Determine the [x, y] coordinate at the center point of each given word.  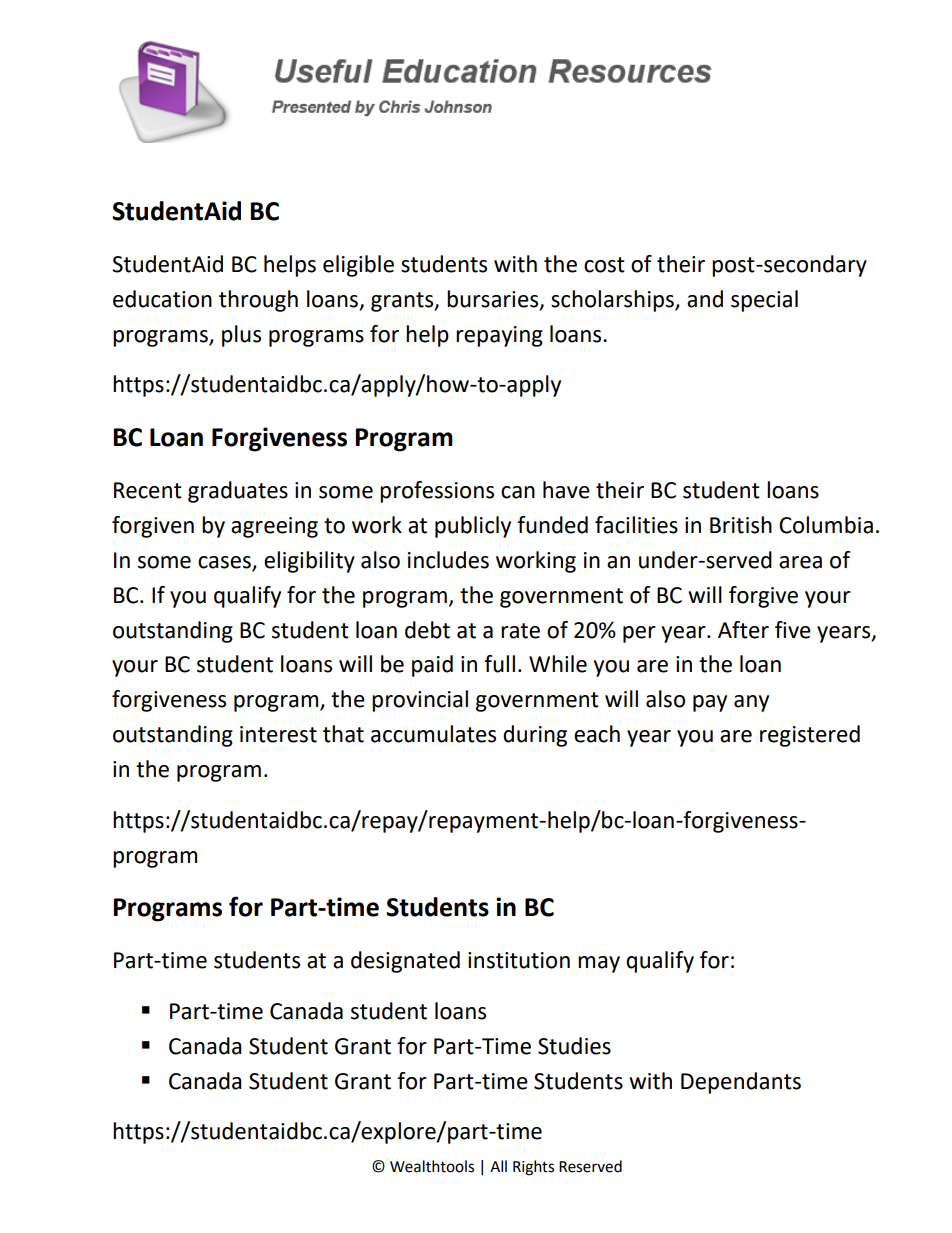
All [498, 1166]
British [741, 525]
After [743, 630]
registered [810, 736]
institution [519, 960]
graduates [238, 492]
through [258, 301]
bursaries [494, 299]
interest [278, 734]
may [599, 964]
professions [437, 492]
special [764, 301]
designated [405, 962]
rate [520, 631]
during [535, 736]
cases [224, 562]
